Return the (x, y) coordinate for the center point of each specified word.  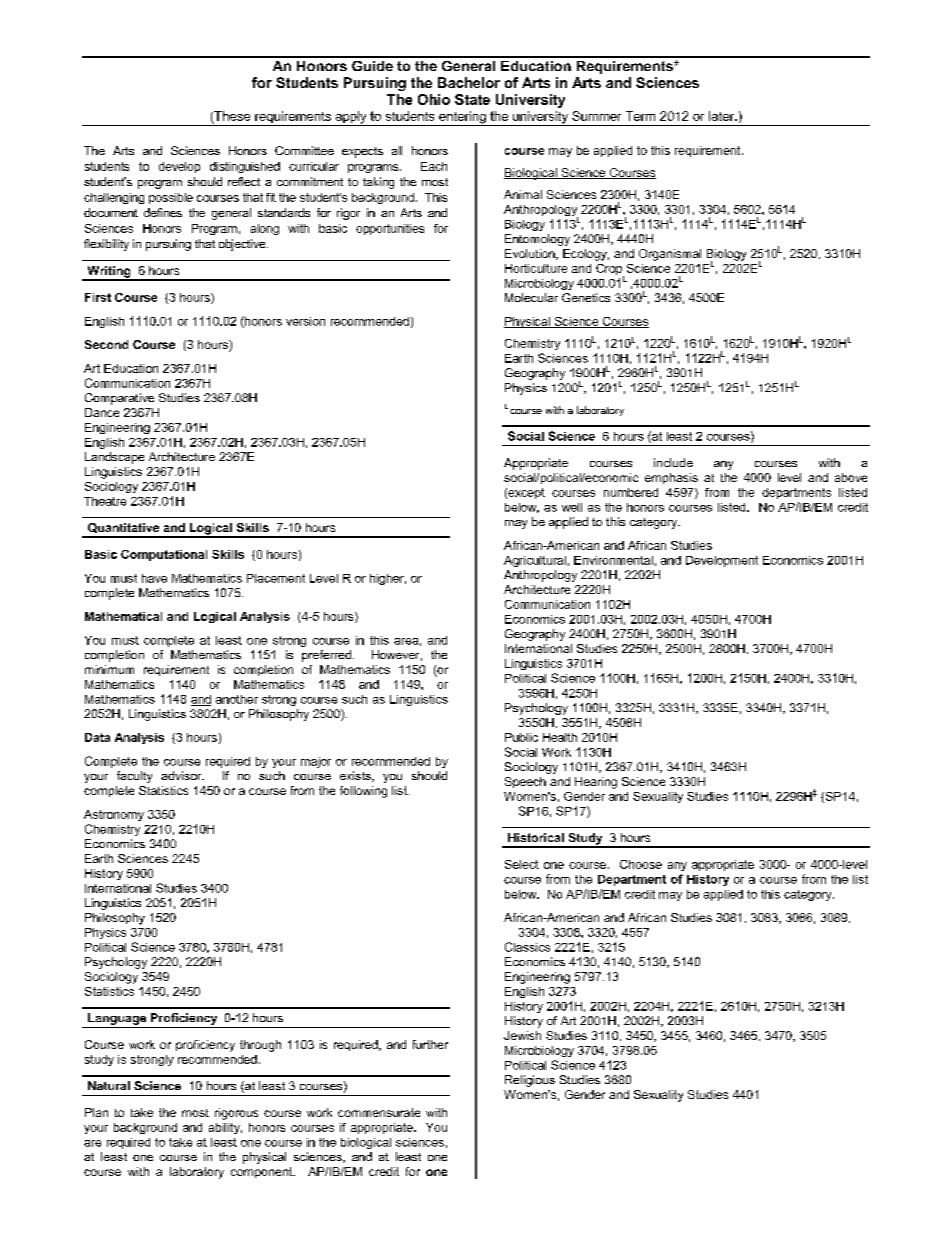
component (263, 1172)
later (723, 116)
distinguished (245, 167)
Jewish (522, 1035)
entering (462, 118)
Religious (530, 1081)
